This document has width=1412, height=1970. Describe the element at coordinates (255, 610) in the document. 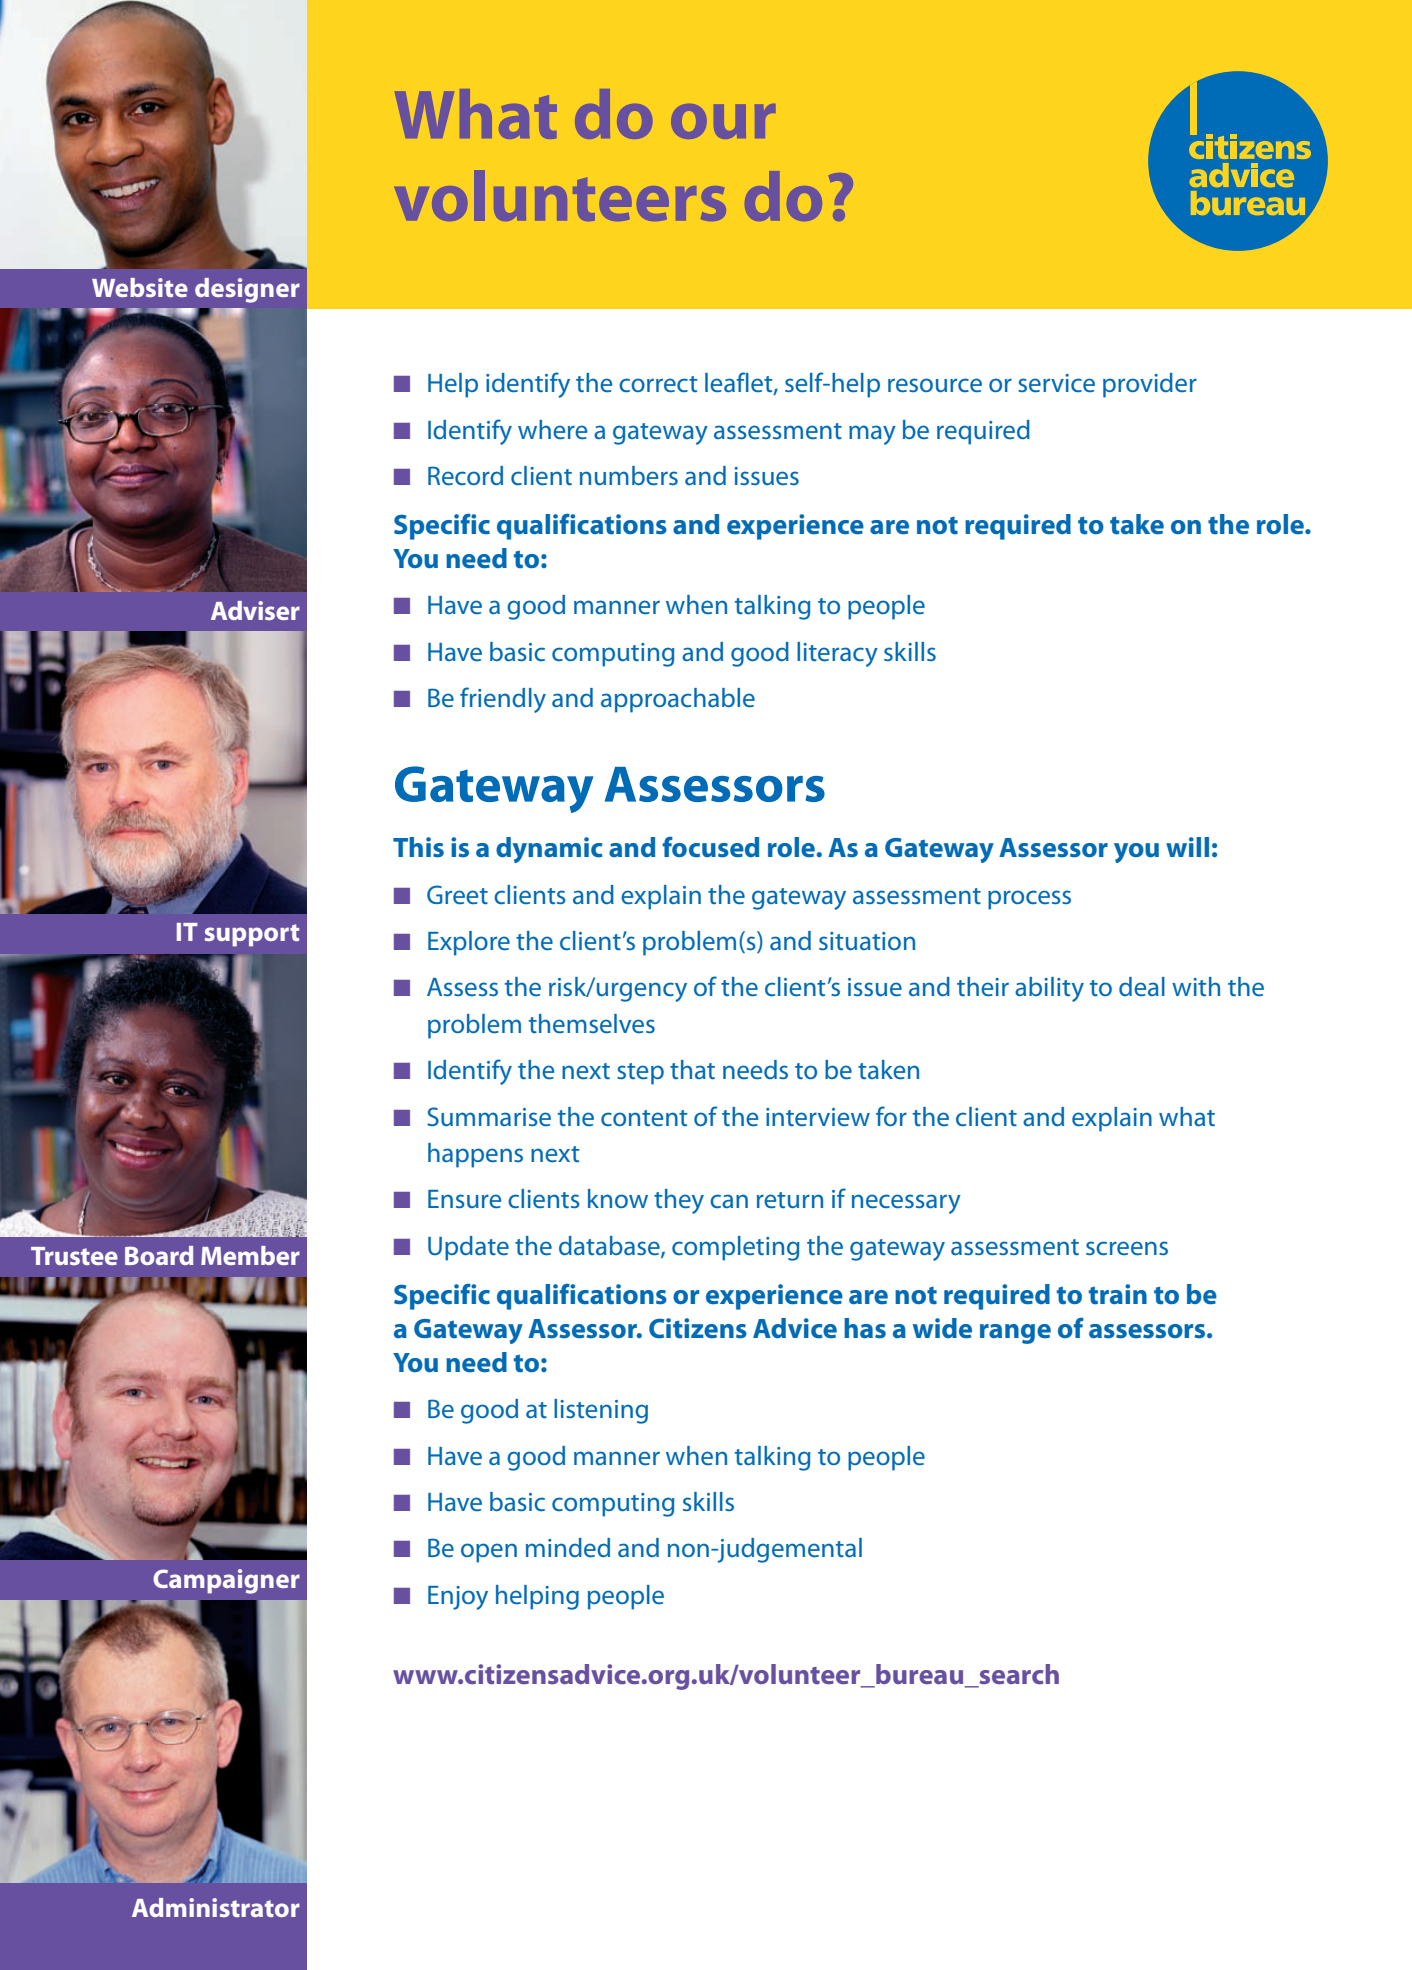

I see `Adviser` at that location.
